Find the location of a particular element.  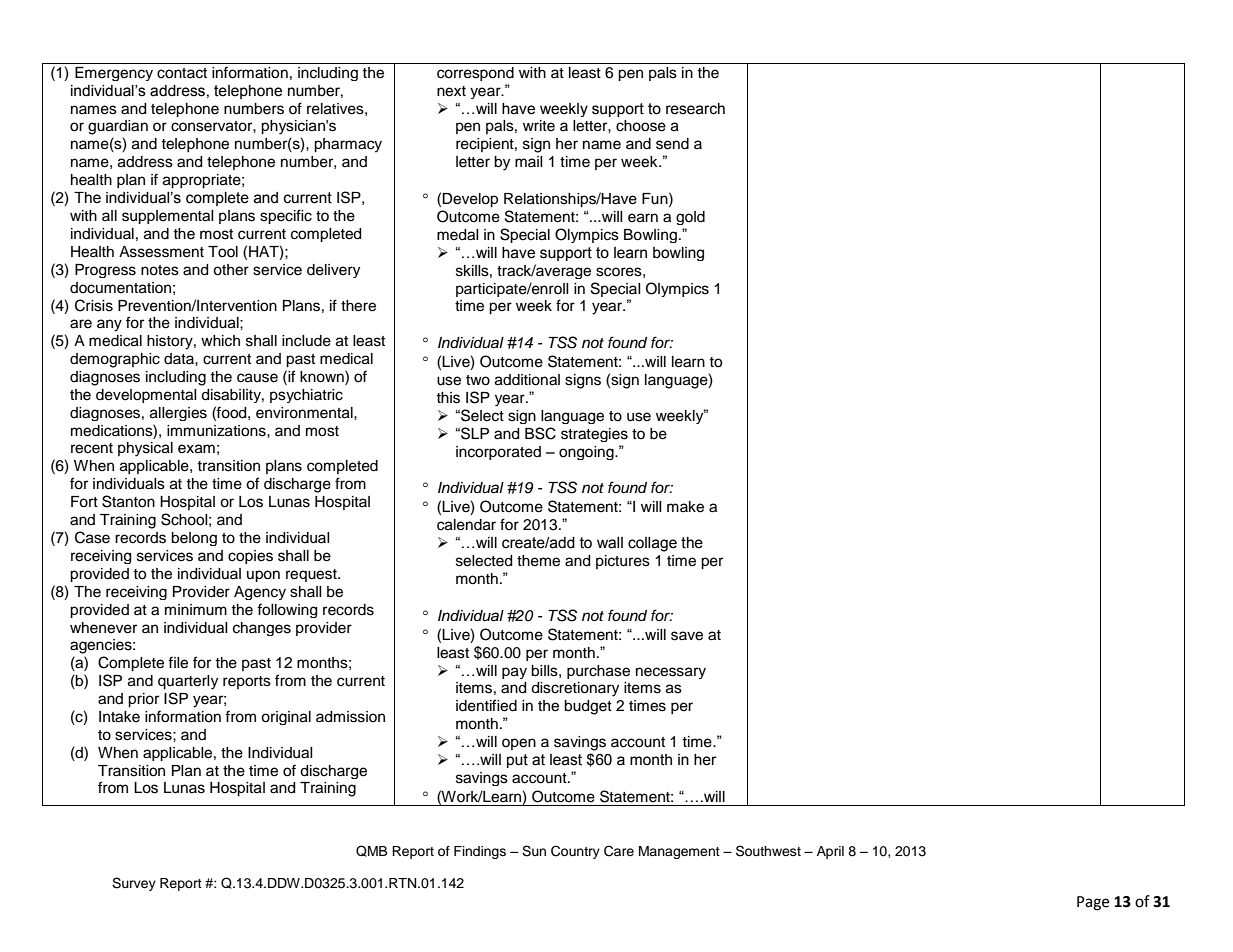

make is located at coordinates (685, 507).
